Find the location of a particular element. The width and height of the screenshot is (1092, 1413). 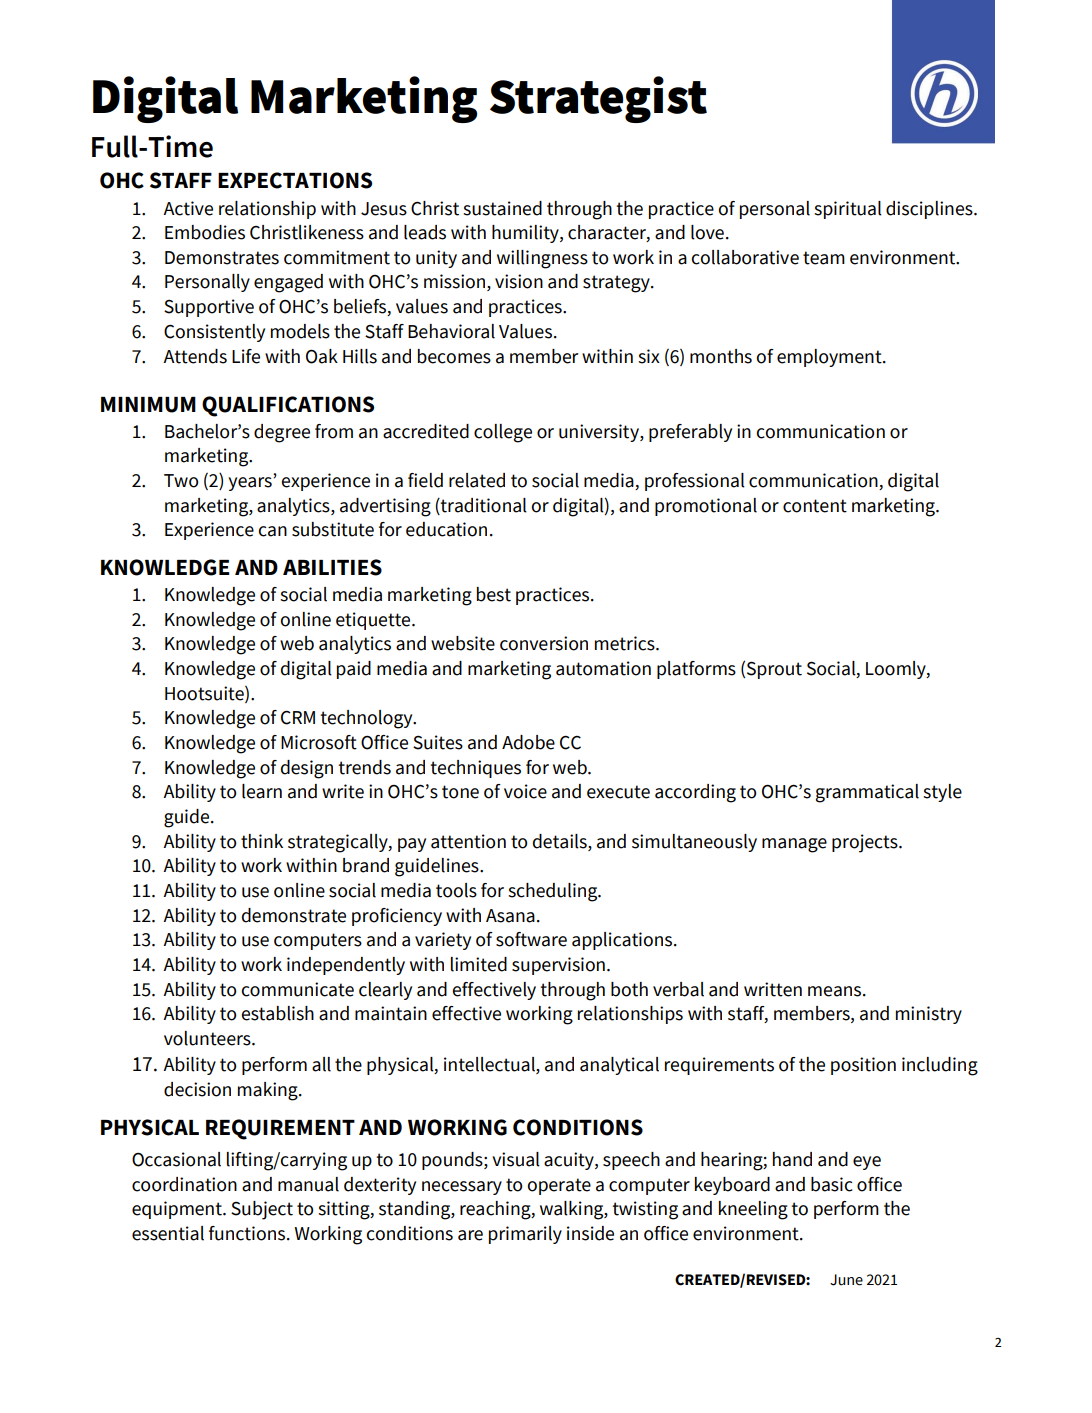

functions is located at coordinates (248, 1233).
